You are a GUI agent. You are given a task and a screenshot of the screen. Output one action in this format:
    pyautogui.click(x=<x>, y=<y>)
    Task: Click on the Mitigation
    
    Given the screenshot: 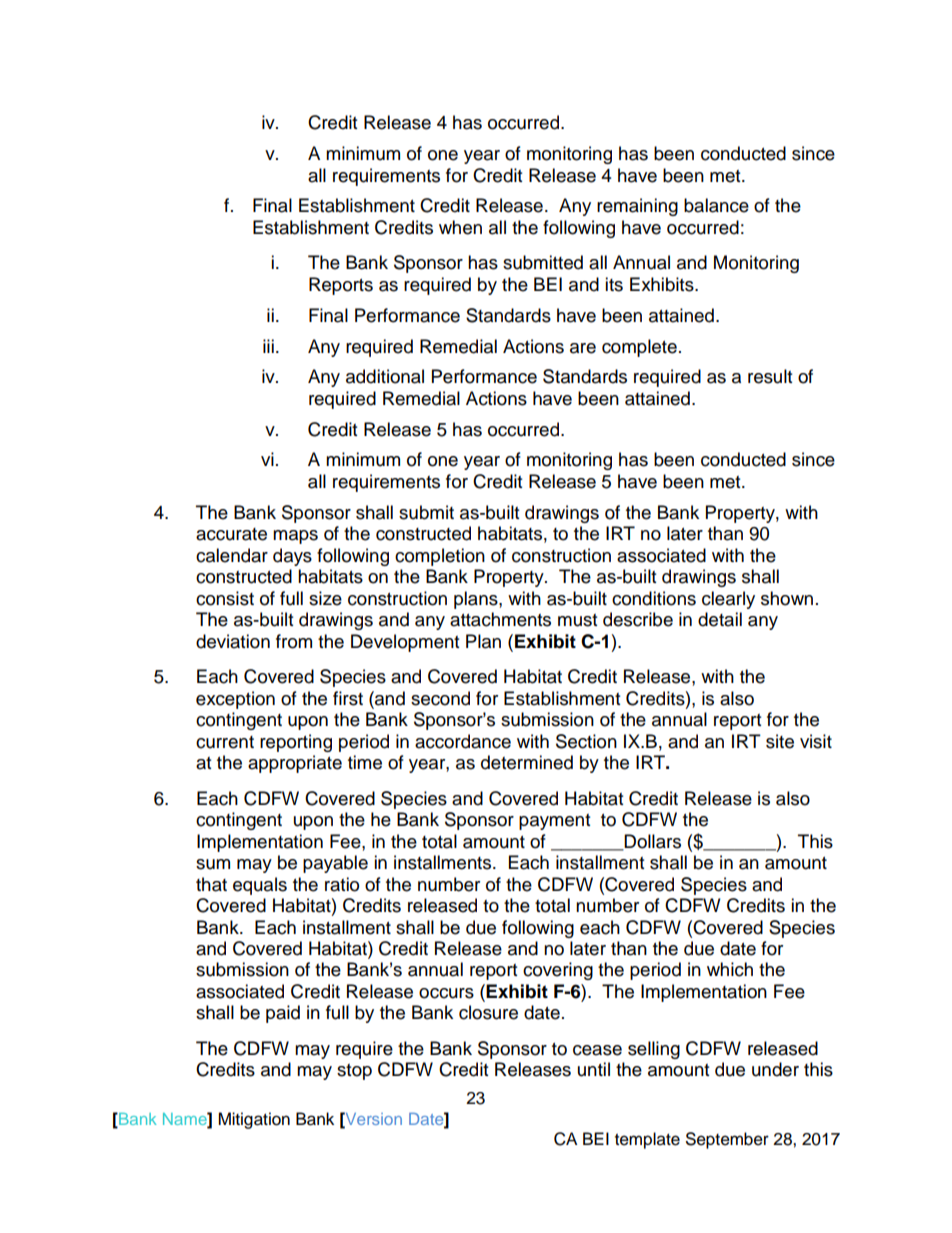 What is the action you would take?
    pyautogui.click(x=254, y=1120)
